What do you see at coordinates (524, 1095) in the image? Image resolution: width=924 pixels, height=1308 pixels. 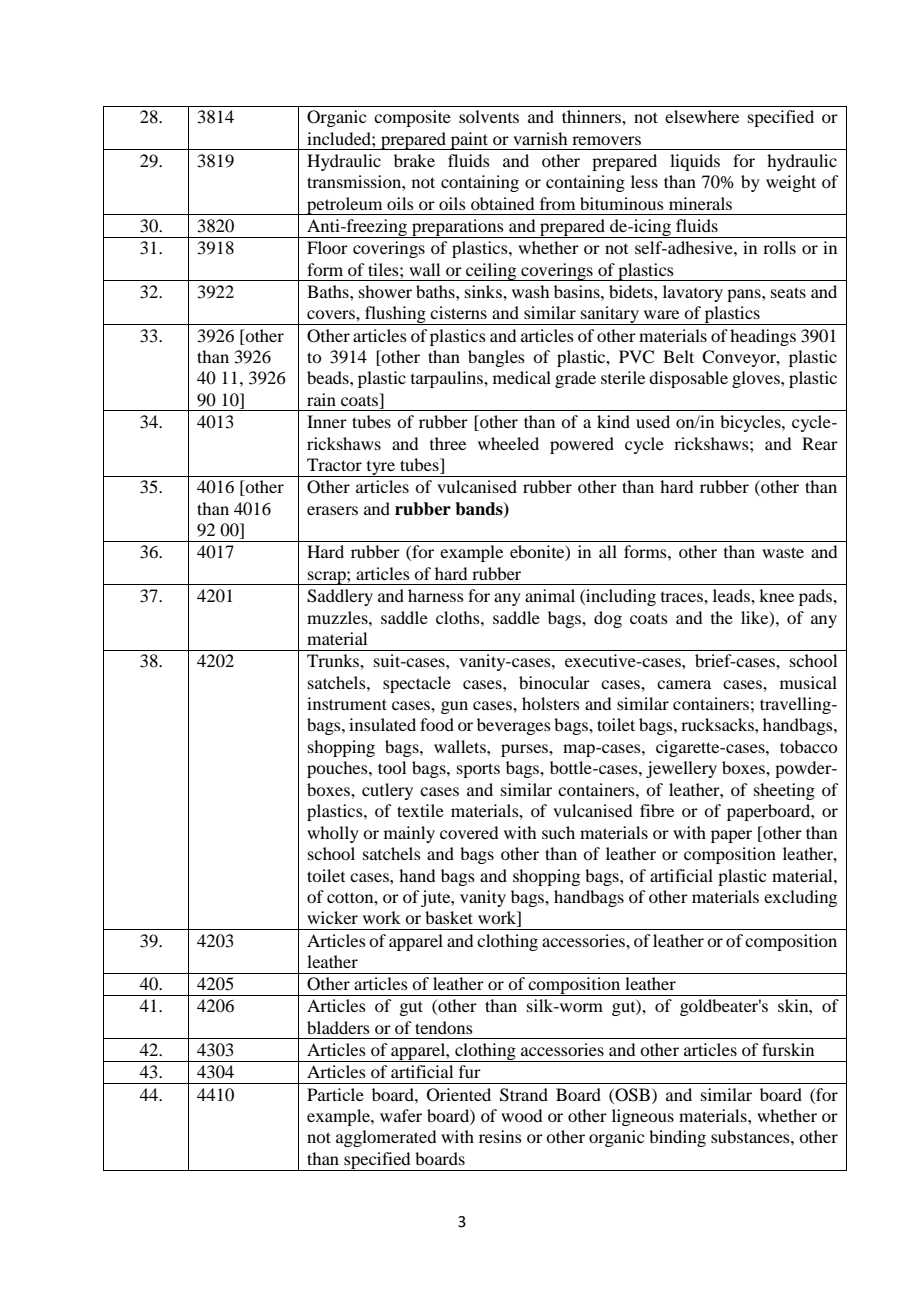 I see `Strand` at bounding box center [524, 1095].
